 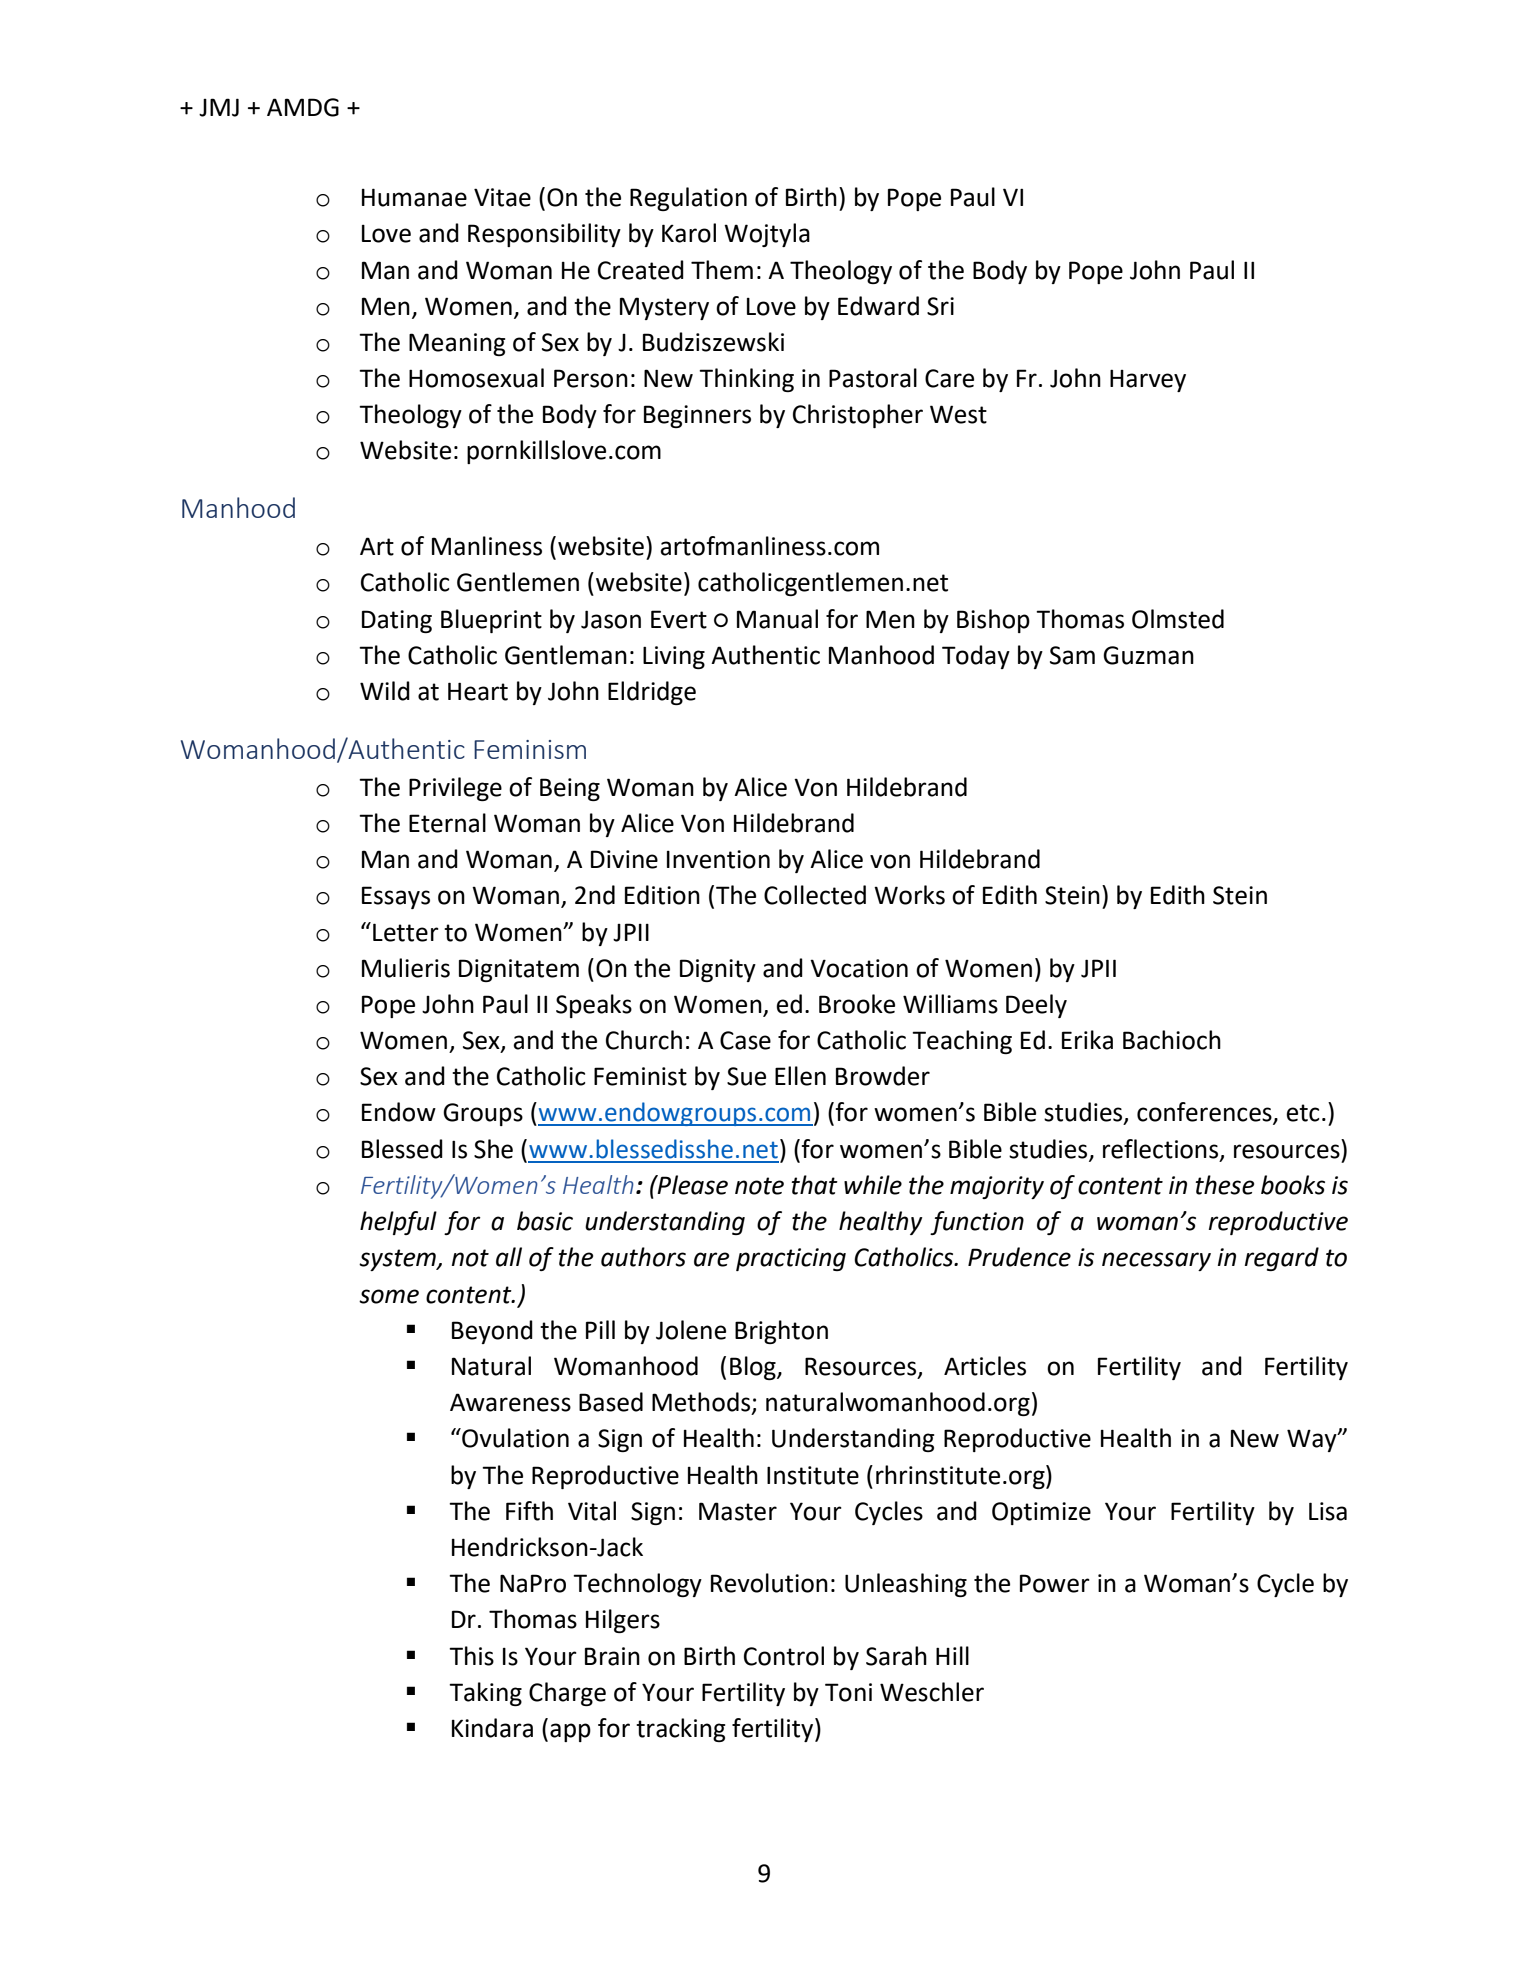 I want to click on Regulation, so click(x=688, y=199).
